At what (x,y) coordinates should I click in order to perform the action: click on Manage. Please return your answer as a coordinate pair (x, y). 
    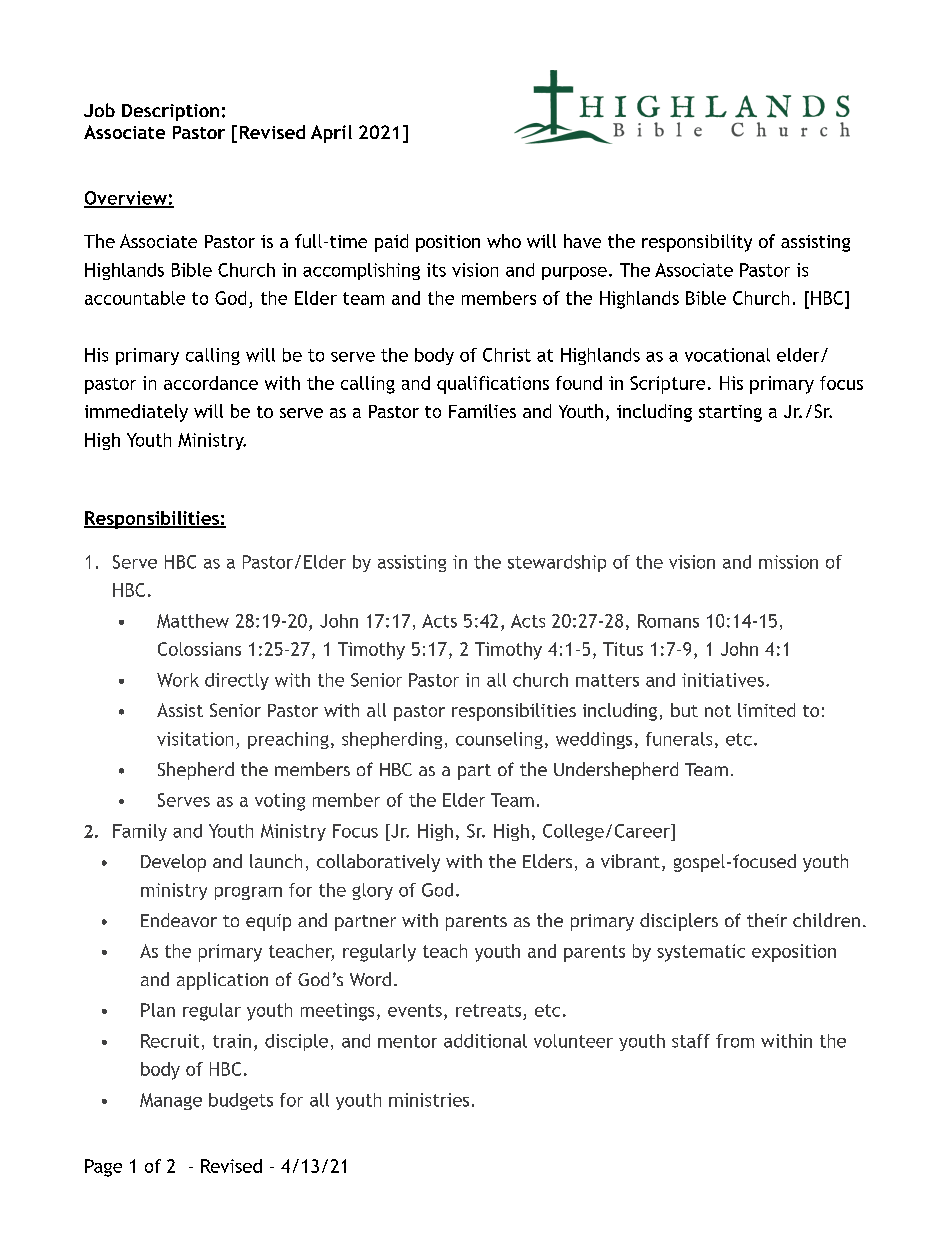
    Looking at the image, I should click on (171, 1101).
